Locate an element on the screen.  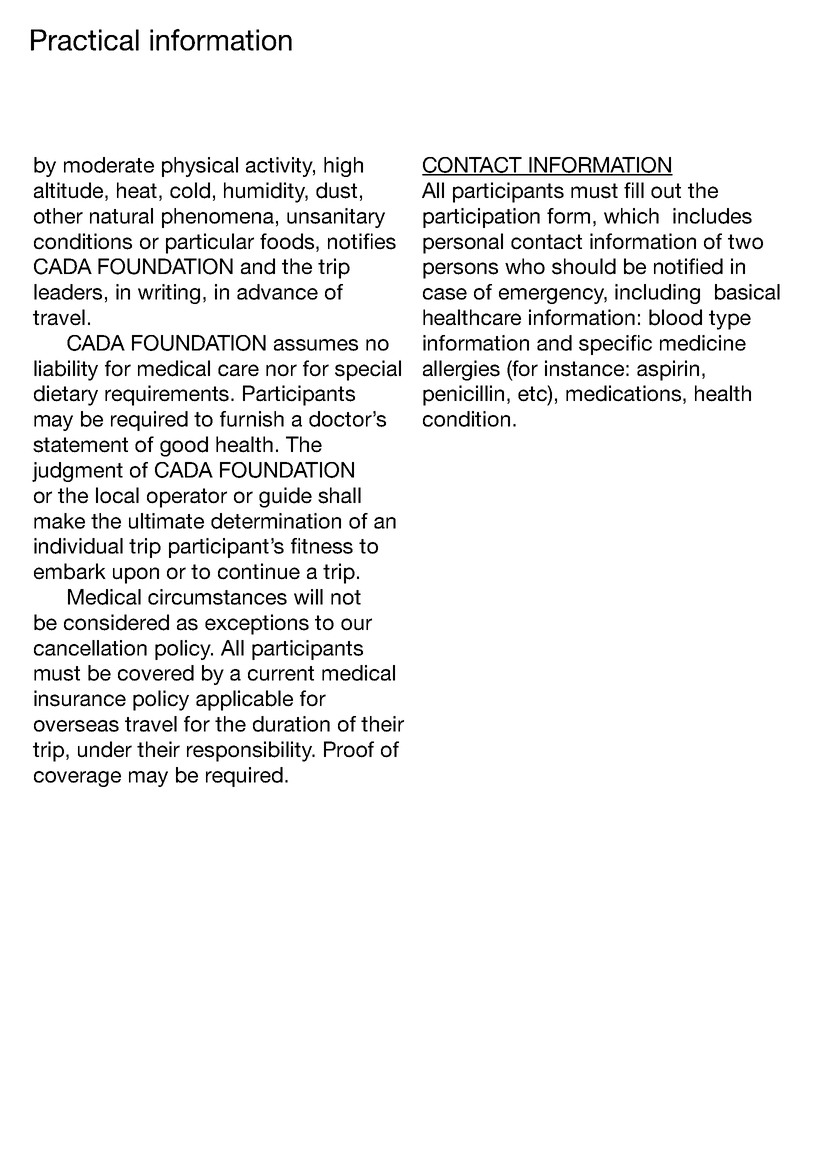
penicillin is located at coordinates (463, 395).
